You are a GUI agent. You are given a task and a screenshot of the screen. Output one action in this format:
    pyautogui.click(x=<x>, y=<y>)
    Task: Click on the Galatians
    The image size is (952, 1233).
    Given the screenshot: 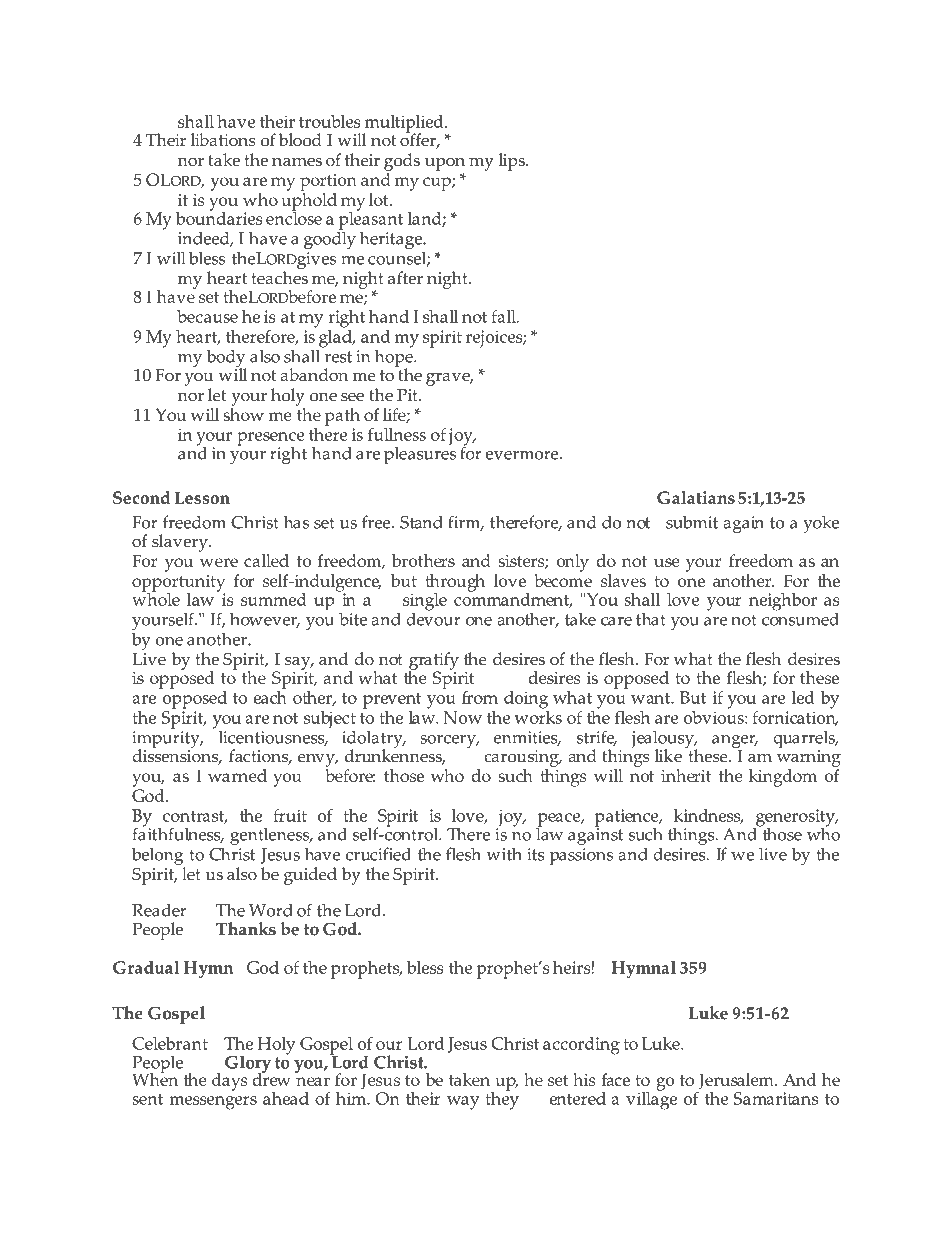 What is the action you would take?
    pyautogui.click(x=696, y=497)
